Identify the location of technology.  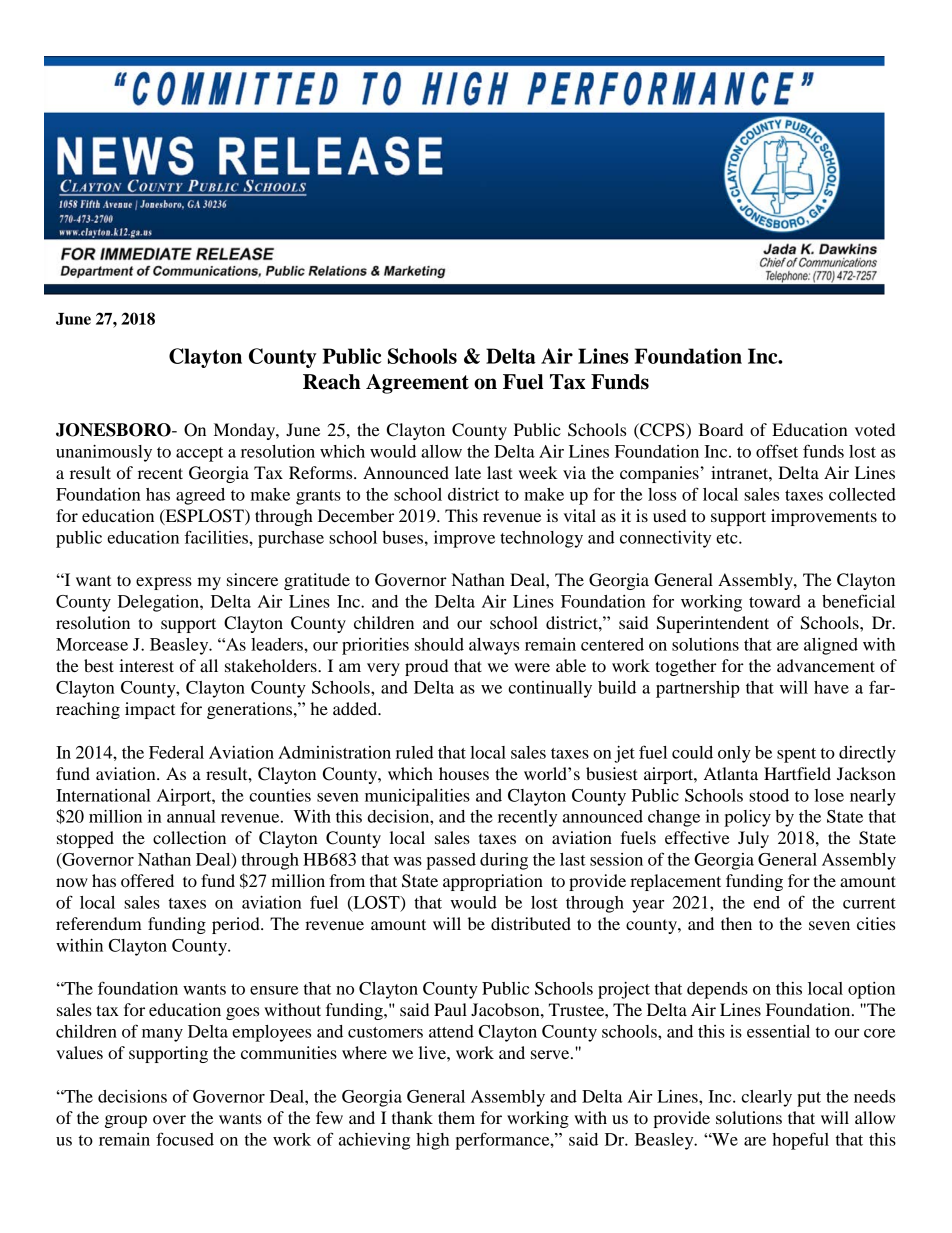
(541, 539).
